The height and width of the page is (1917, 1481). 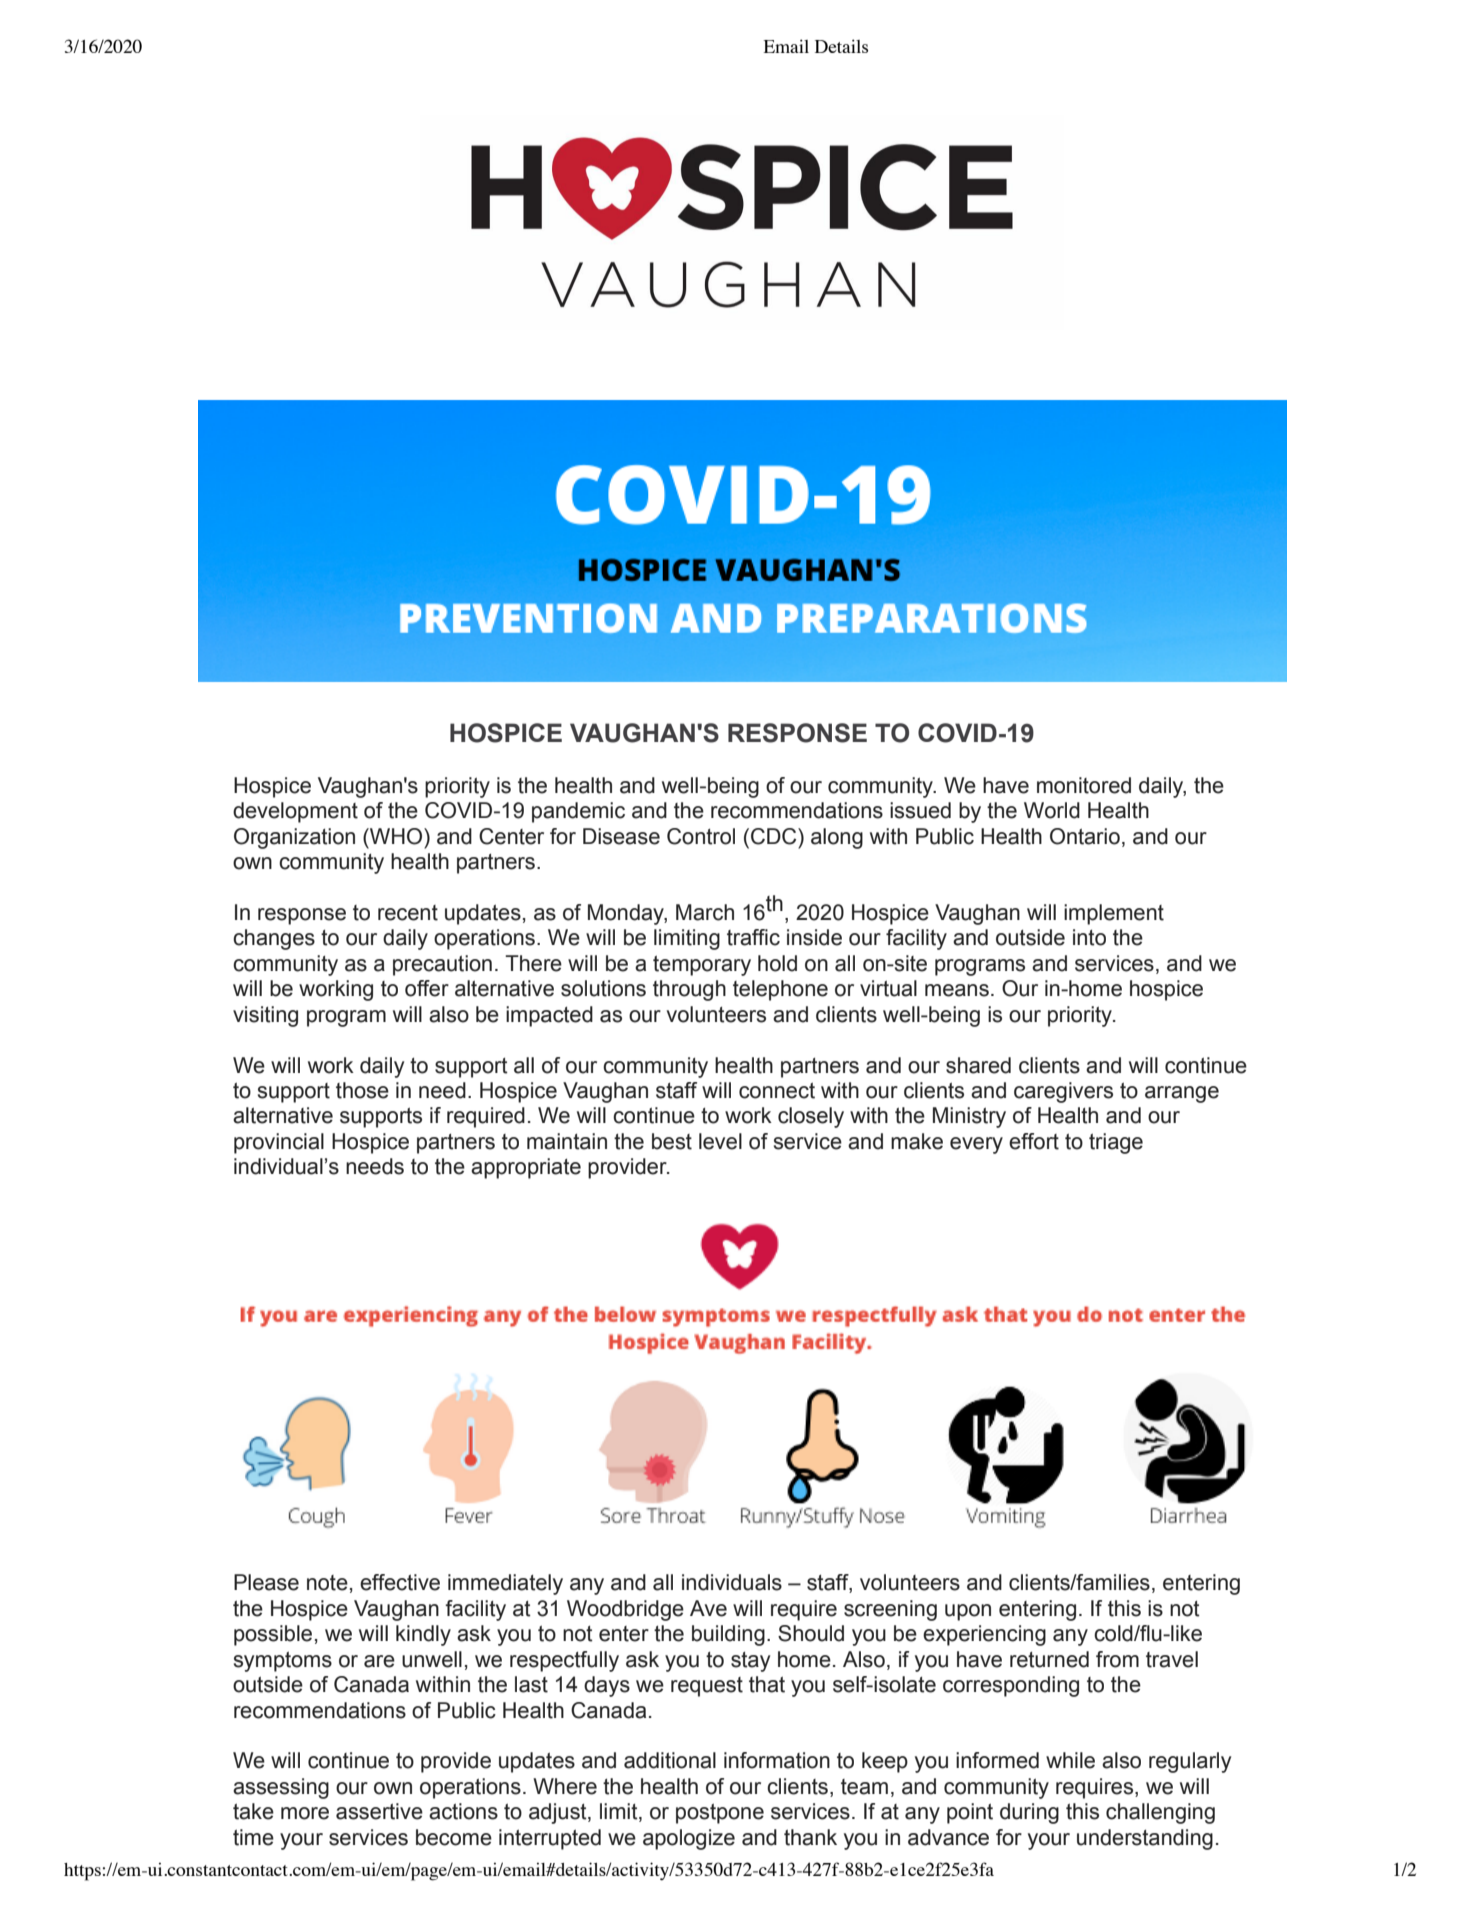 I want to click on caregivers, so click(x=1063, y=1092).
